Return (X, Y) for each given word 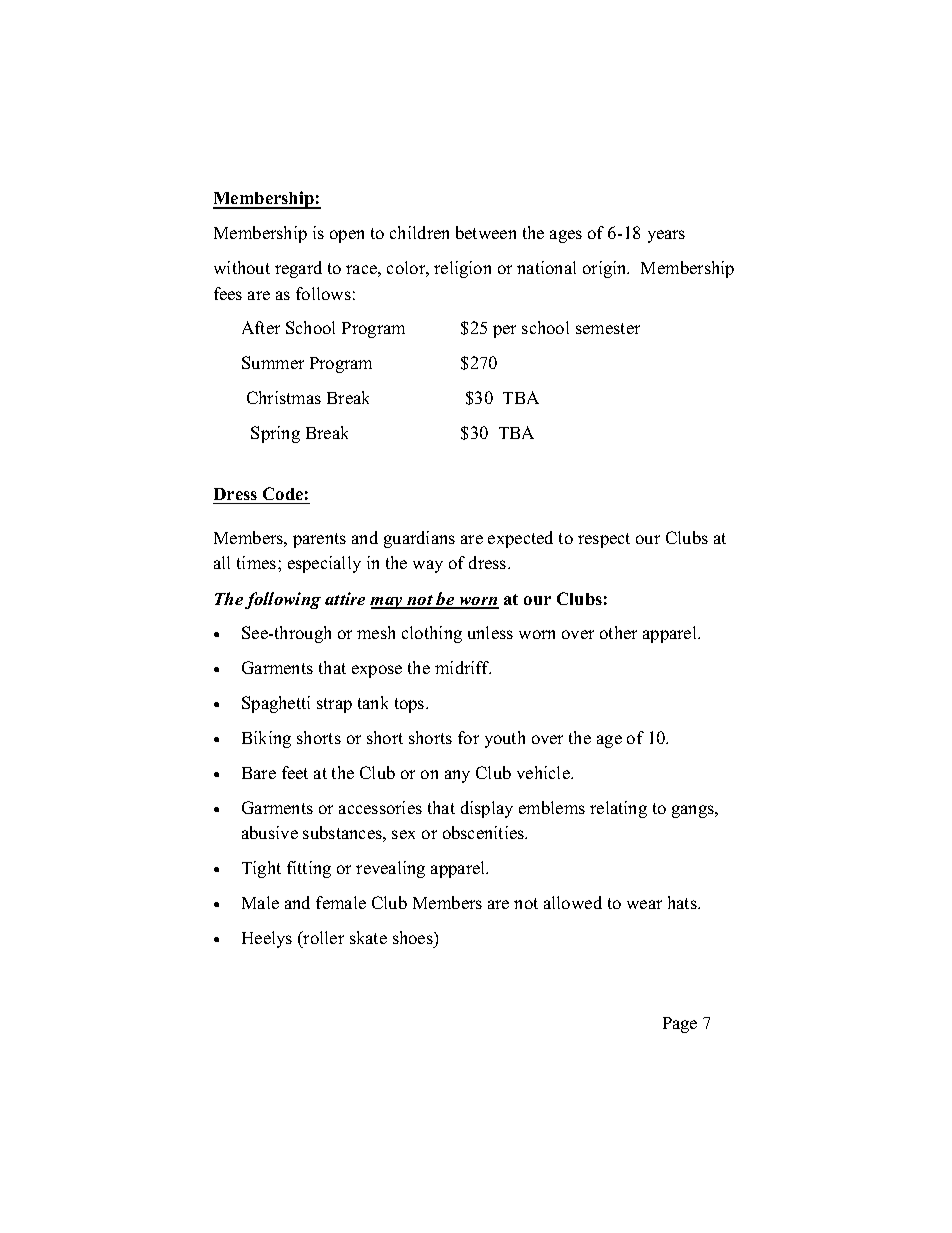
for (468, 737)
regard (298, 269)
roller (323, 937)
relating (618, 809)
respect (604, 540)
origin (606, 269)
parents (319, 540)
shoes (414, 937)
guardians (419, 539)
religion (462, 269)
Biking (266, 739)
